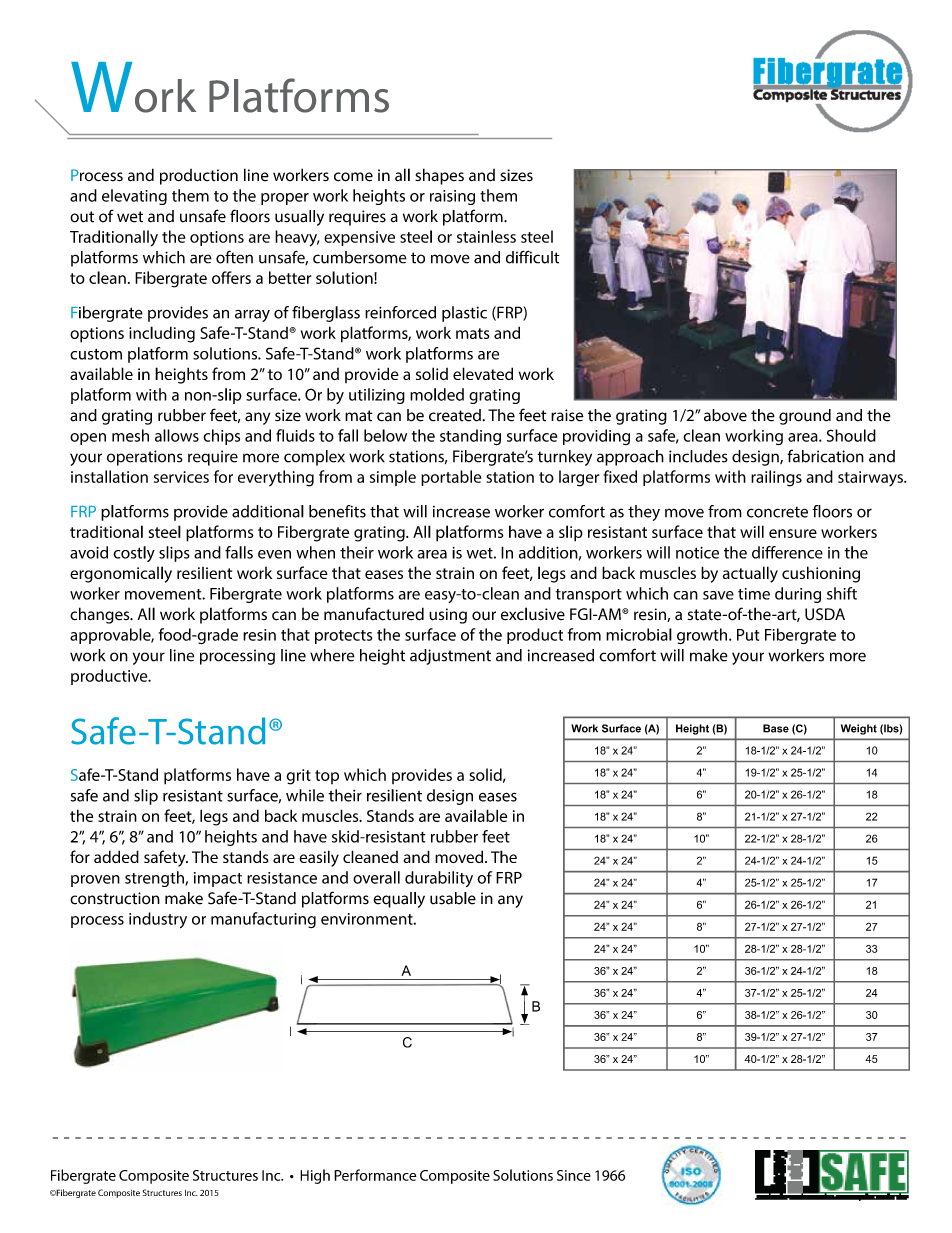  What do you see at coordinates (805, 417) in the document?
I see `ground` at bounding box center [805, 417].
